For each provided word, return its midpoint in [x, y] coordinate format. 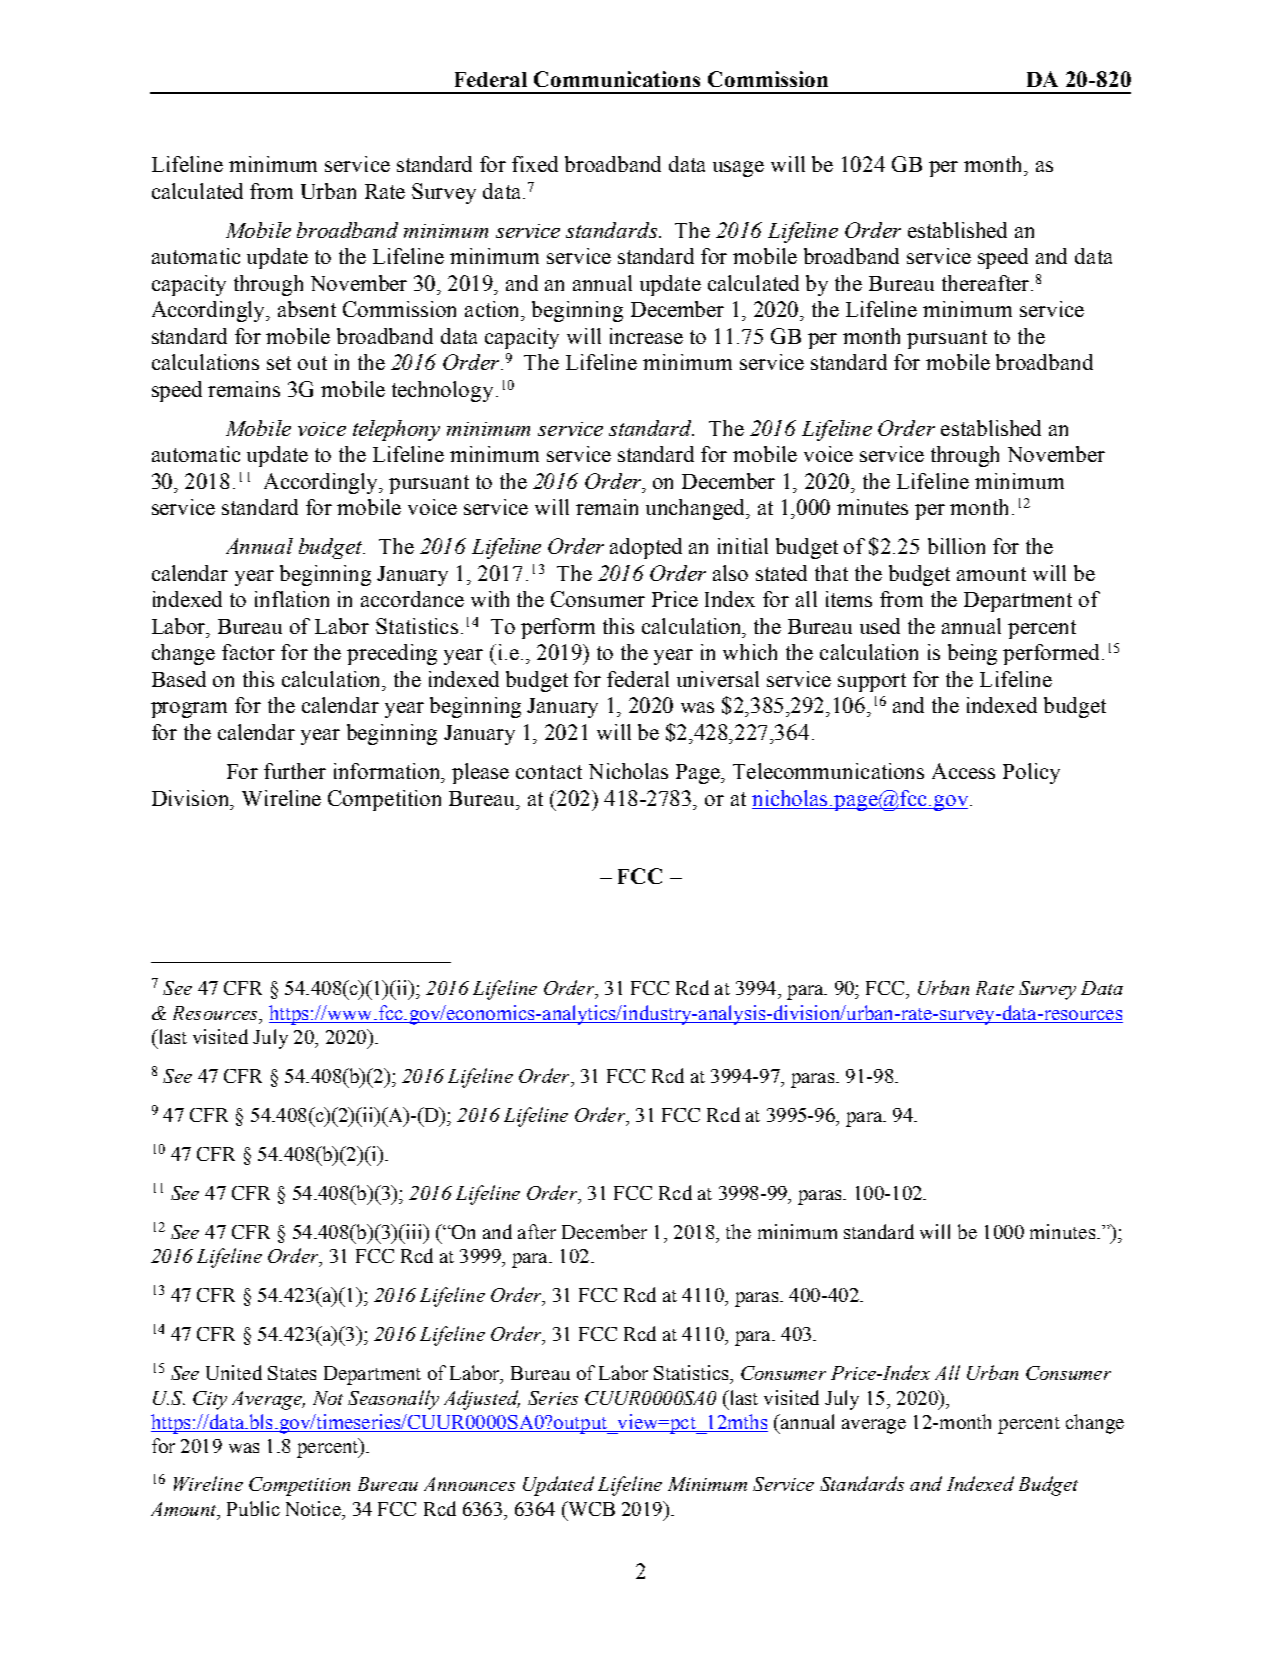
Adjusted [482, 1400]
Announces [469, 1484]
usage [738, 169]
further [295, 771]
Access [963, 771]
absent [307, 309]
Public [253, 1508]
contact [549, 772]
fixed [535, 164]
